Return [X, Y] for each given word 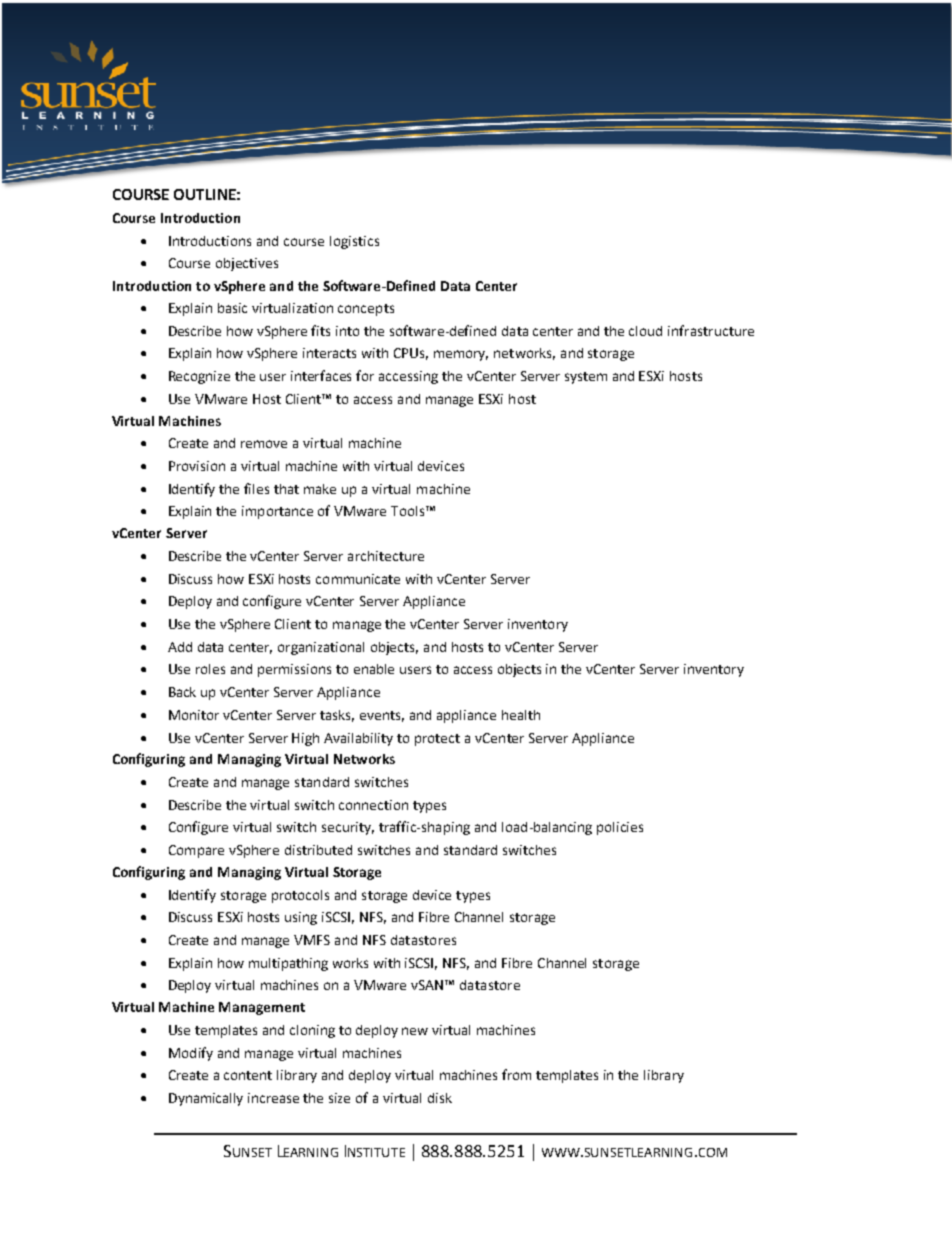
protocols [300, 896]
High [305, 739]
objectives [247, 264]
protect [437, 740]
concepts [366, 310]
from [516, 1074]
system [586, 378]
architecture [386, 556]
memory [461, 355]
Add [180, 647]
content [248, 1075]
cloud [645, 331]
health [521, 715]
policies [620, 828]
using [301, 918]
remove [264, 444]
